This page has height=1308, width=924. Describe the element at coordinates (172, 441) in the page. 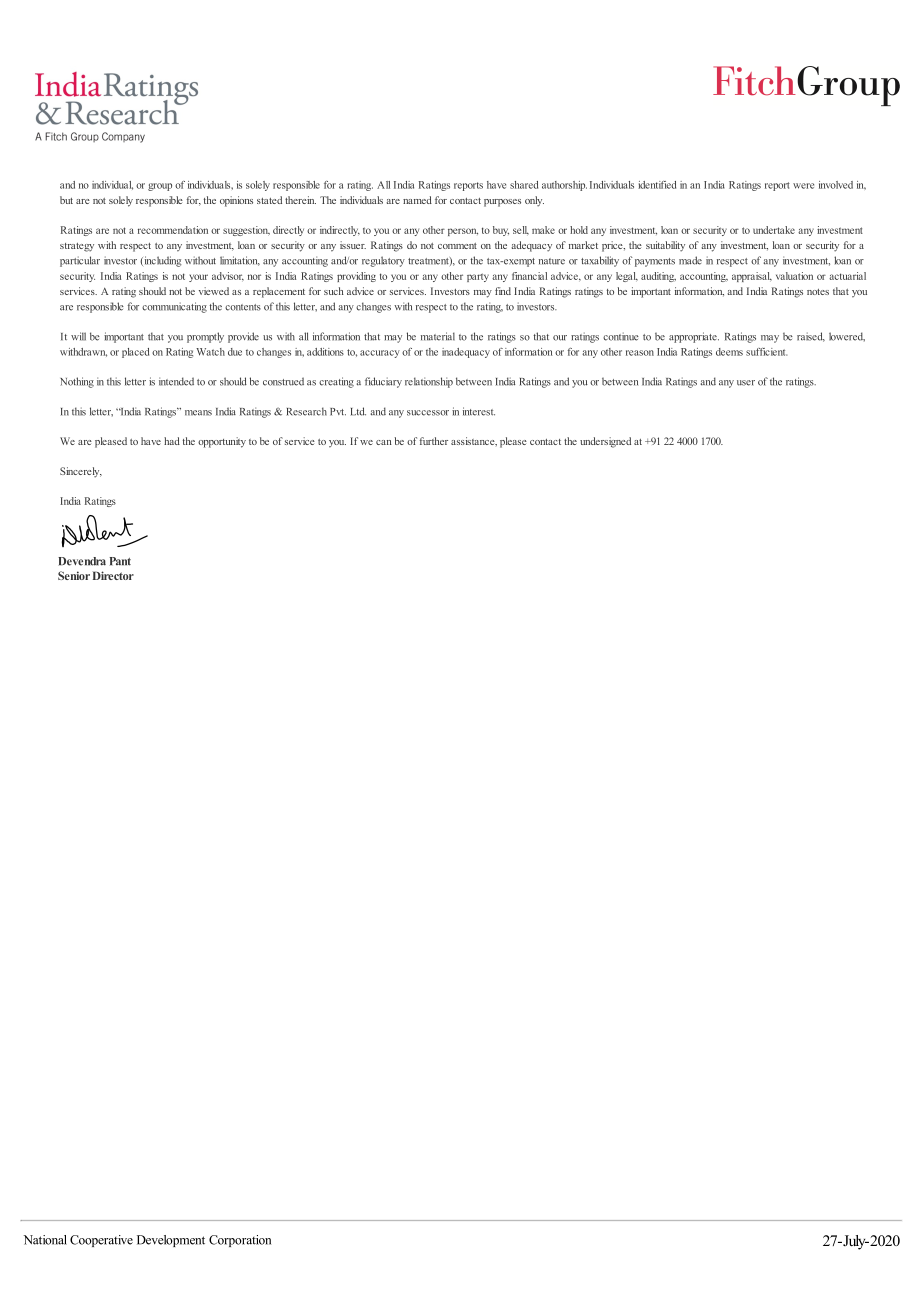

I see `had` at that location.
